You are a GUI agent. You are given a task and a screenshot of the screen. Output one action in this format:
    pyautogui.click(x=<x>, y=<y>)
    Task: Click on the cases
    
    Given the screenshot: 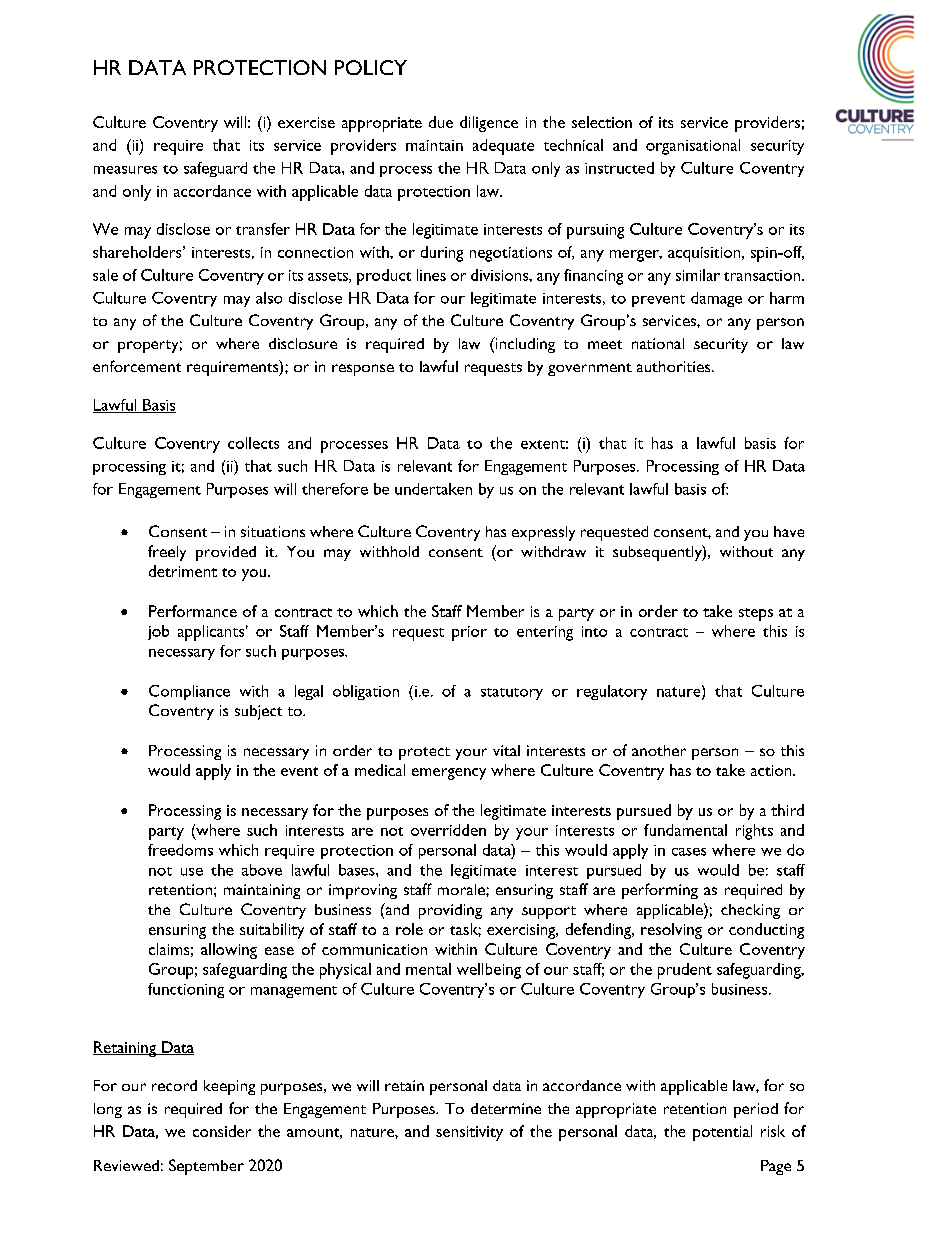 What is the action you would take?
    pyautogui.click(x=689, y=852)
